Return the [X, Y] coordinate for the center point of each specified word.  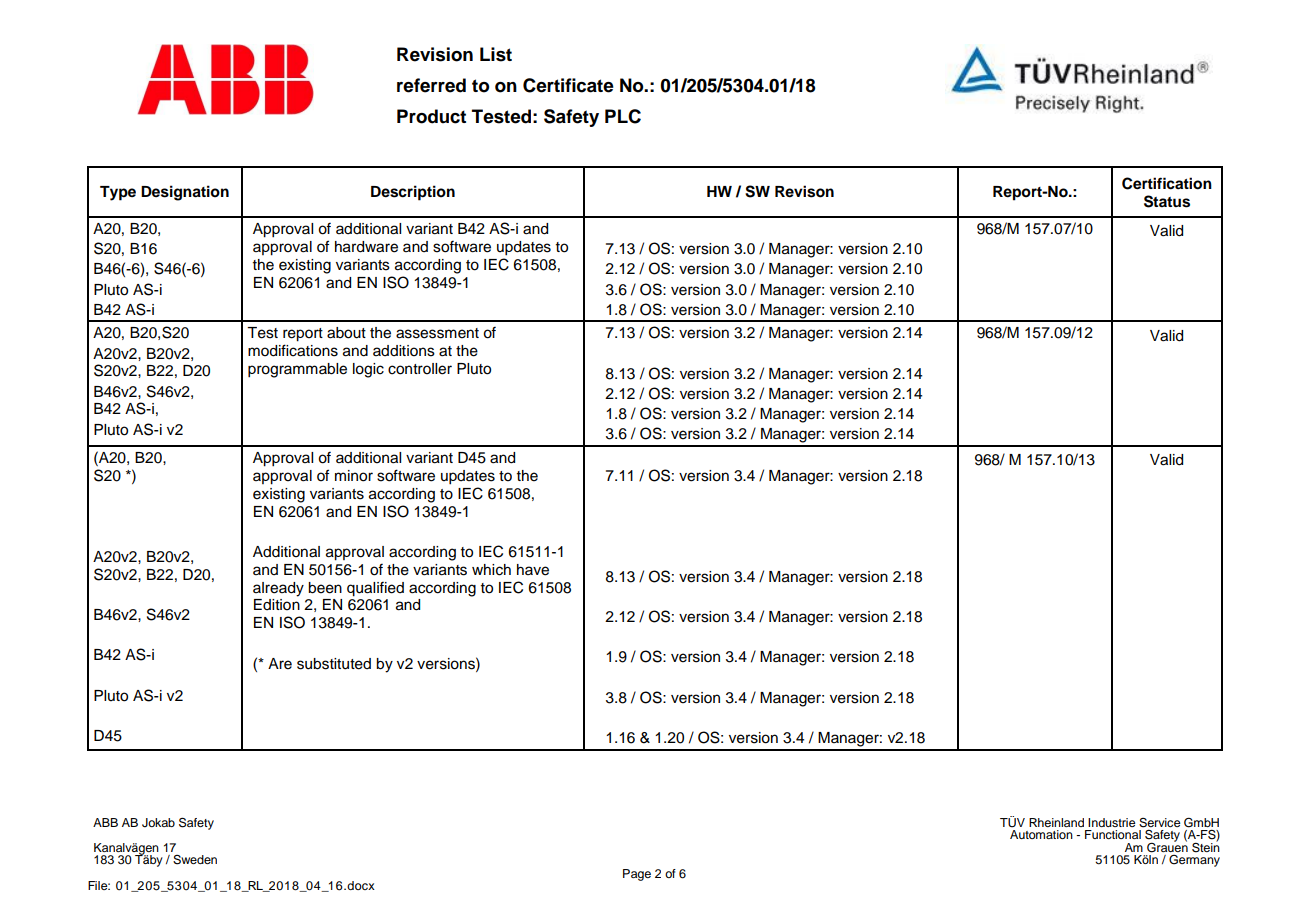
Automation [1041, 834]
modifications [293, 350]
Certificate [568, 85]
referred [431, 85]
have [533, 570]
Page [637, 875]
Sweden [195, 860]
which [491, 570]
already [278, 589]
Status [1167, 201]
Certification [1167, 183]
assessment [437, 333]
